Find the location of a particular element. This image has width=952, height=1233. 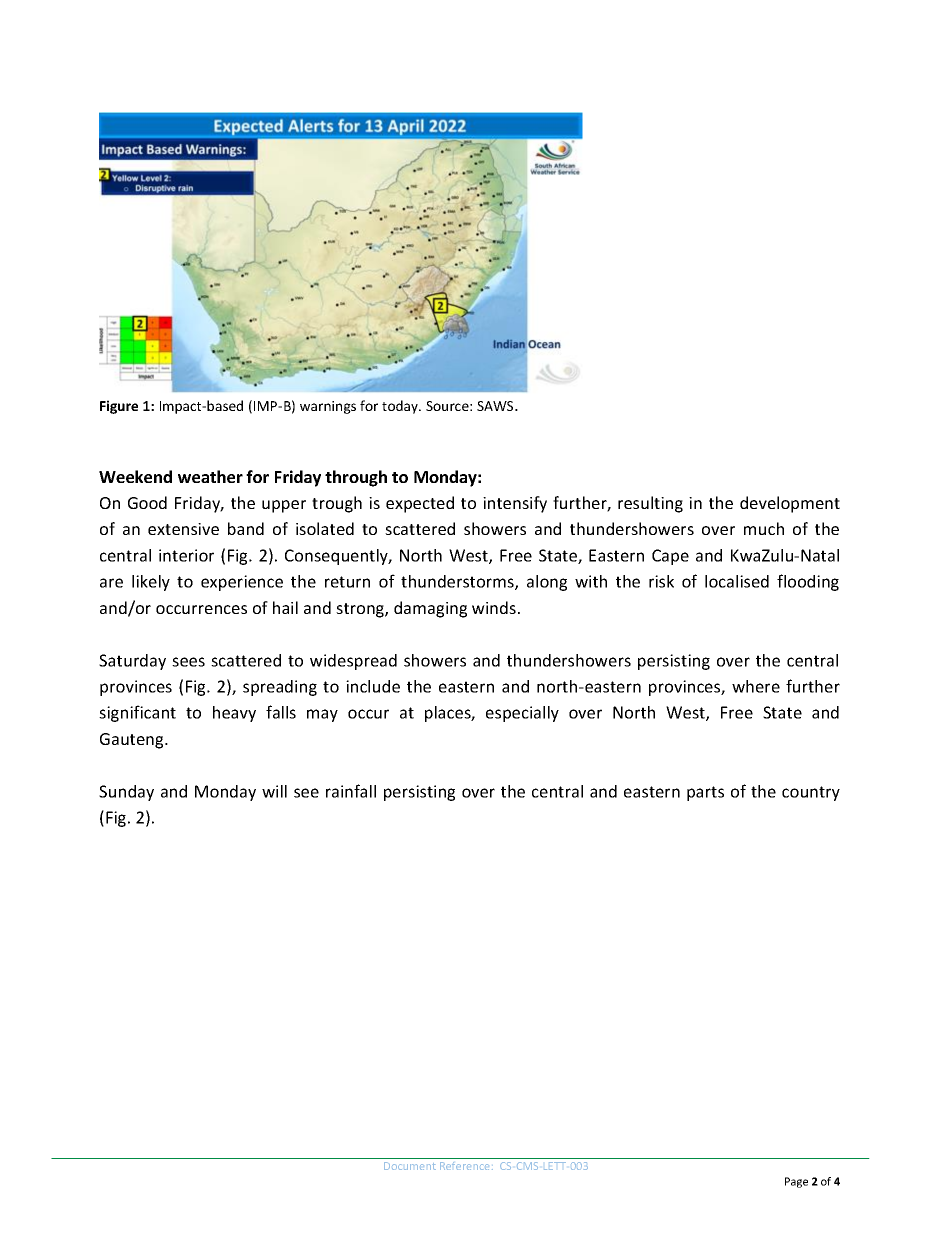

Page is located at coordinates (796, 1182).
